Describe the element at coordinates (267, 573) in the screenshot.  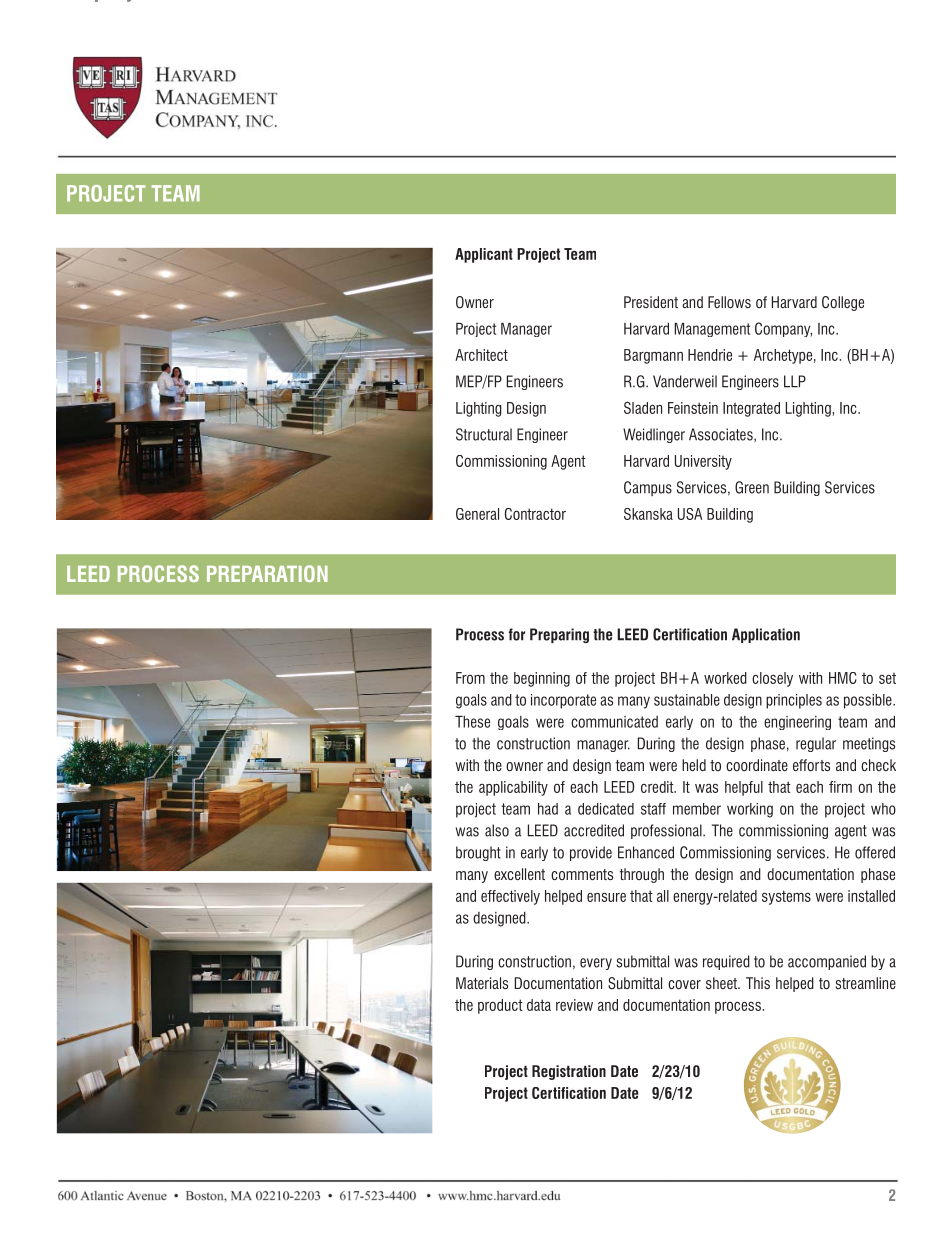
I see `PREPARATION` at that location.
